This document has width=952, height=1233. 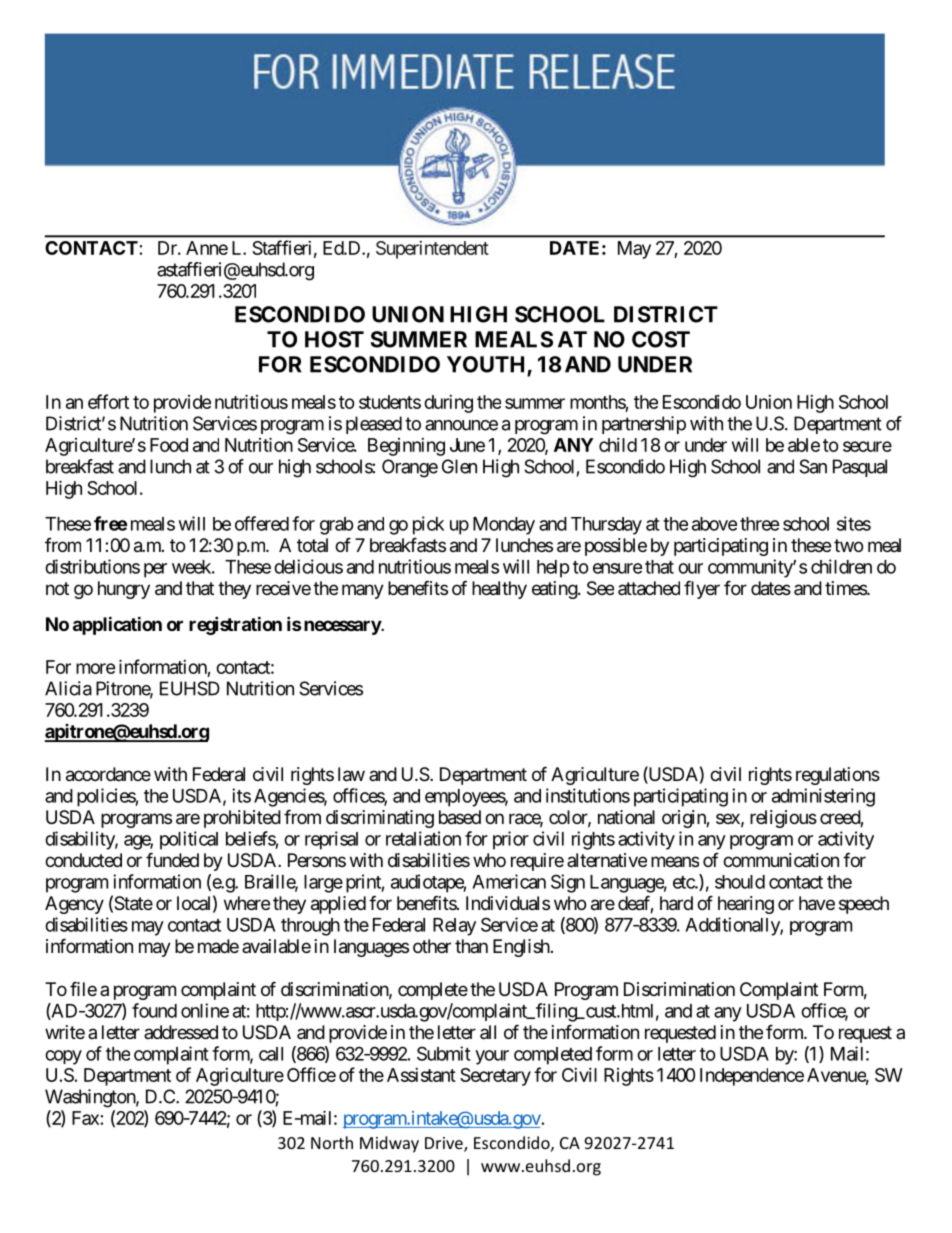 I want to click on Superintendent, so click(x=432, y=250).
